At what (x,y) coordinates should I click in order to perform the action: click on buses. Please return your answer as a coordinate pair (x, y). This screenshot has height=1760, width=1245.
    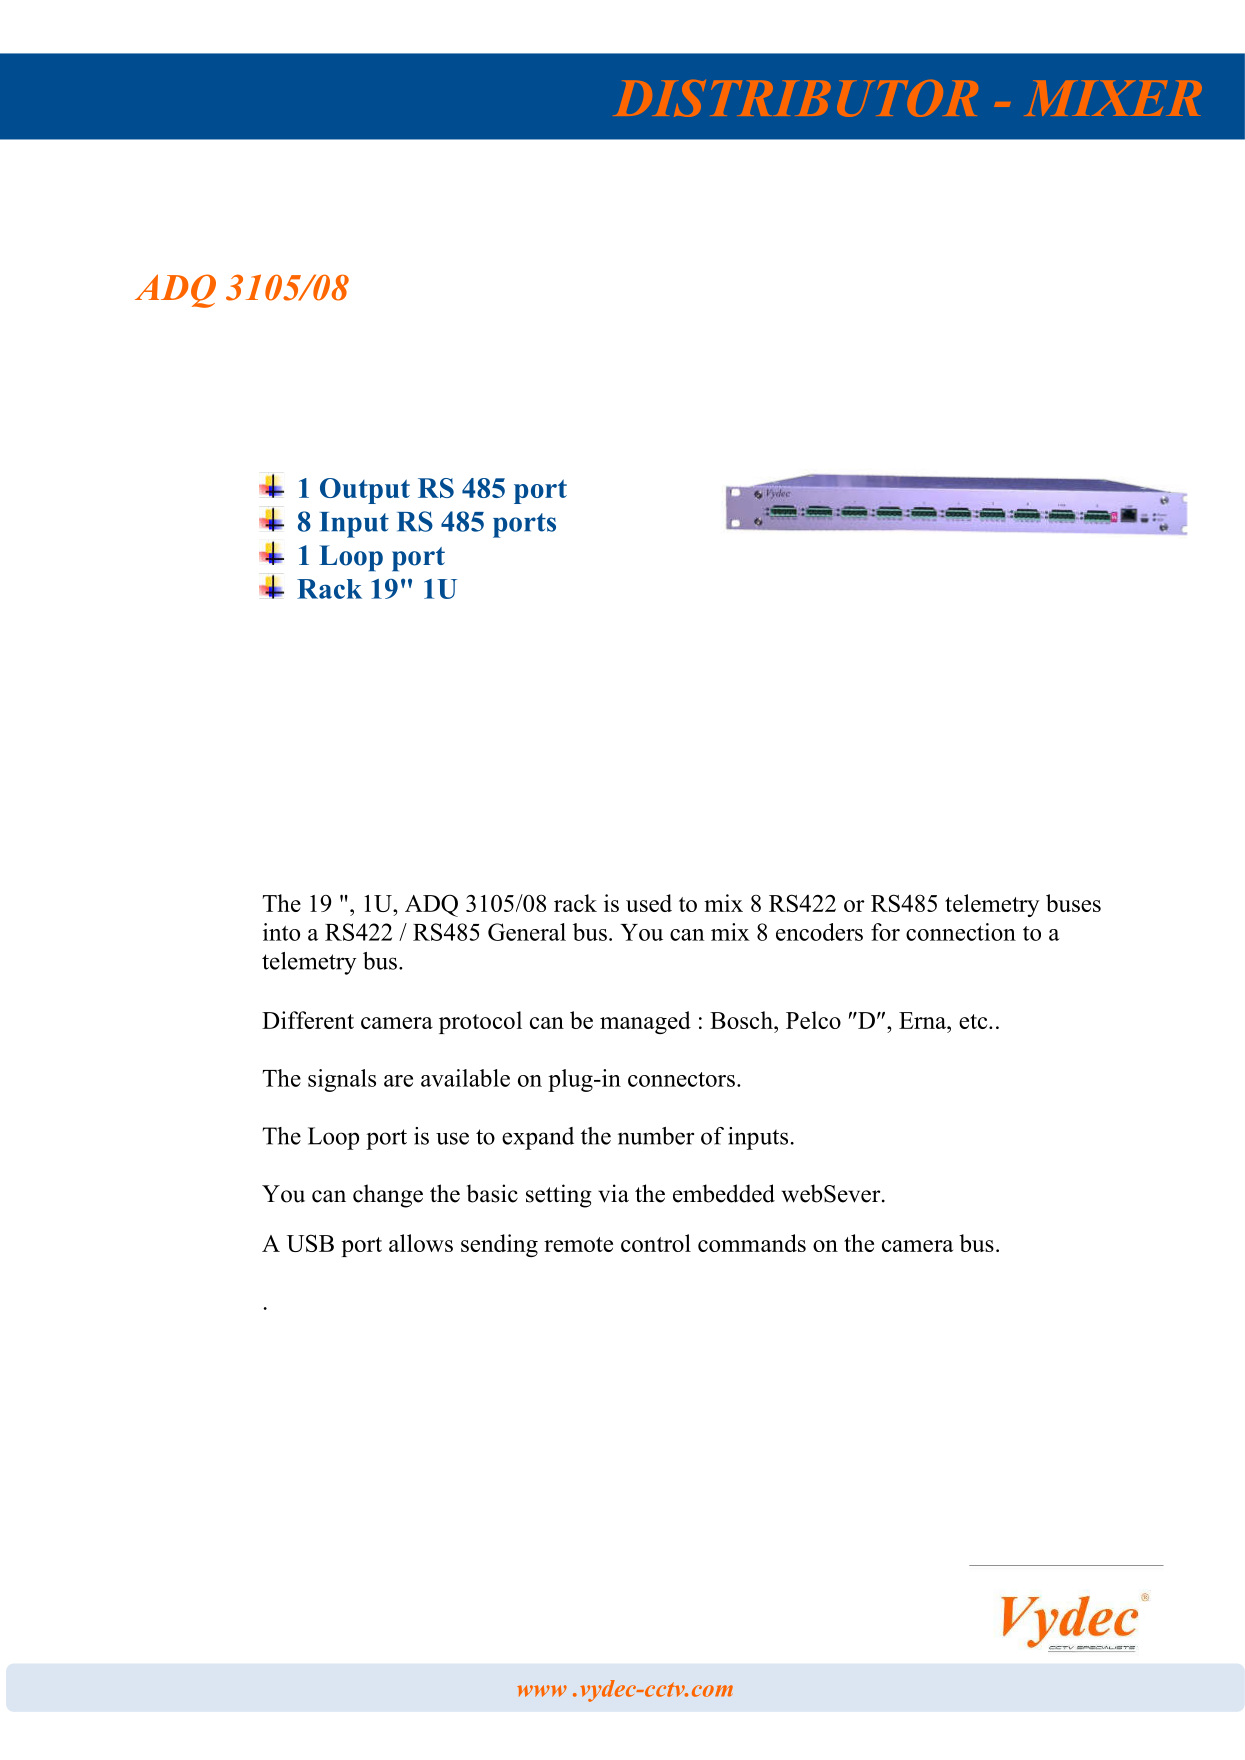
    Looking at the image, I should click on (1073, 903).
